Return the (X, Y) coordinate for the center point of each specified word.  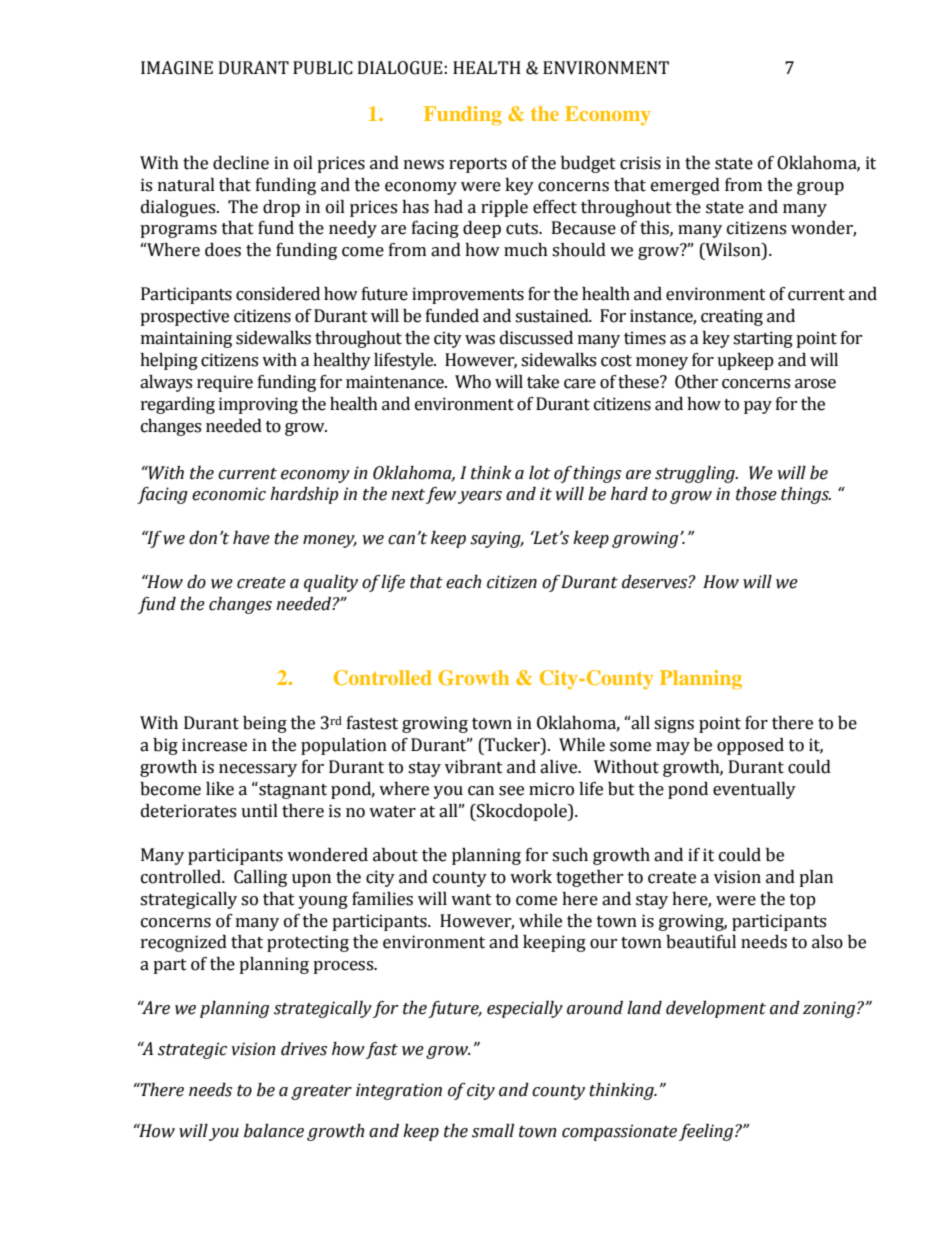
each (463, 582)
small (493, 1131)
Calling (260, 878)
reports (478, 165)
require (225, 383)
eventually (754, 790)
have (251, 538)
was (480, 340)
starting (763, 339)
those (756, 494)
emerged (685, 186)
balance (274, 1131)
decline (241, 163)
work (531, 877)
